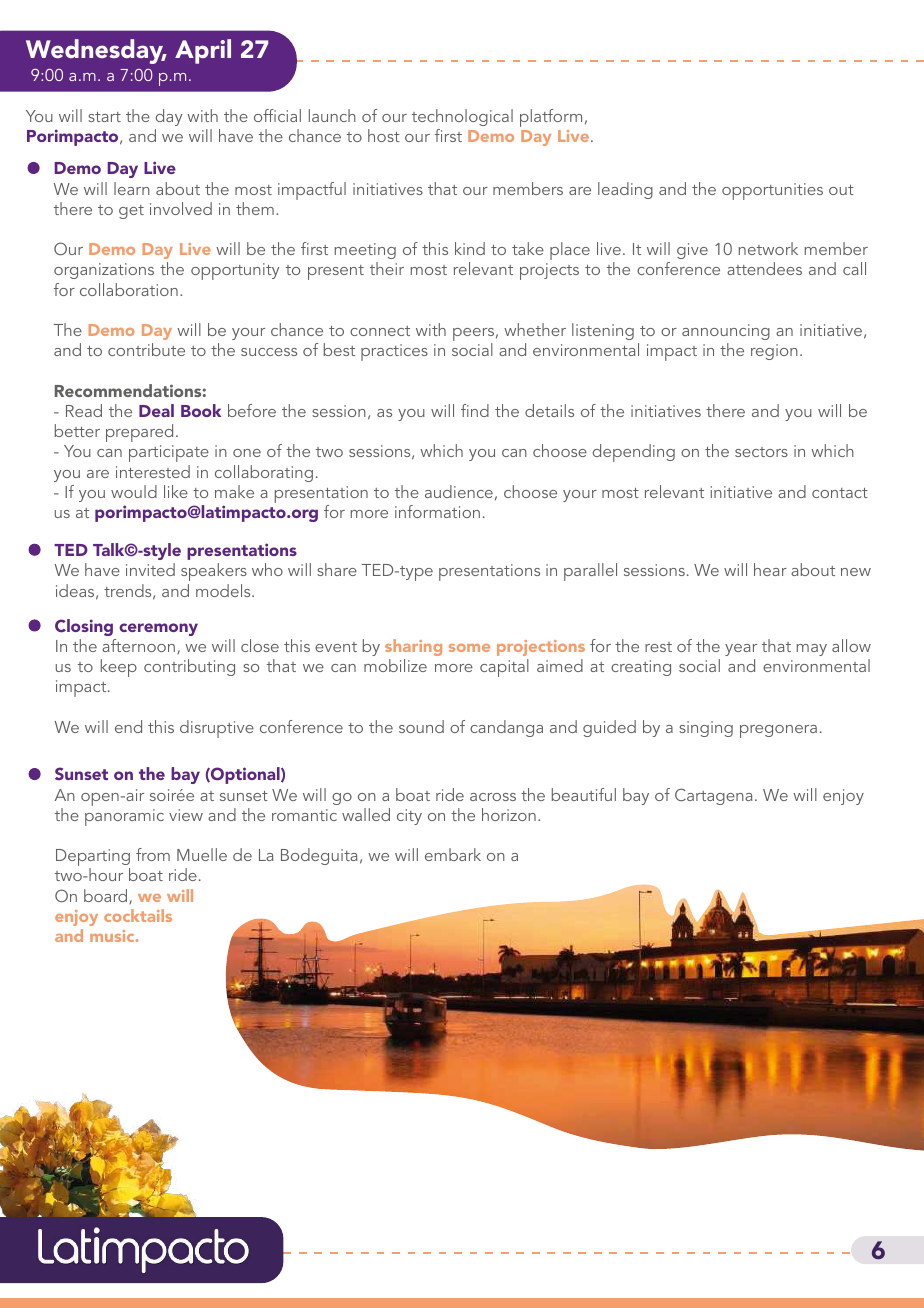 This screenshot has width=924, height=1308. I want to click on contributing, so click(189, 667).
